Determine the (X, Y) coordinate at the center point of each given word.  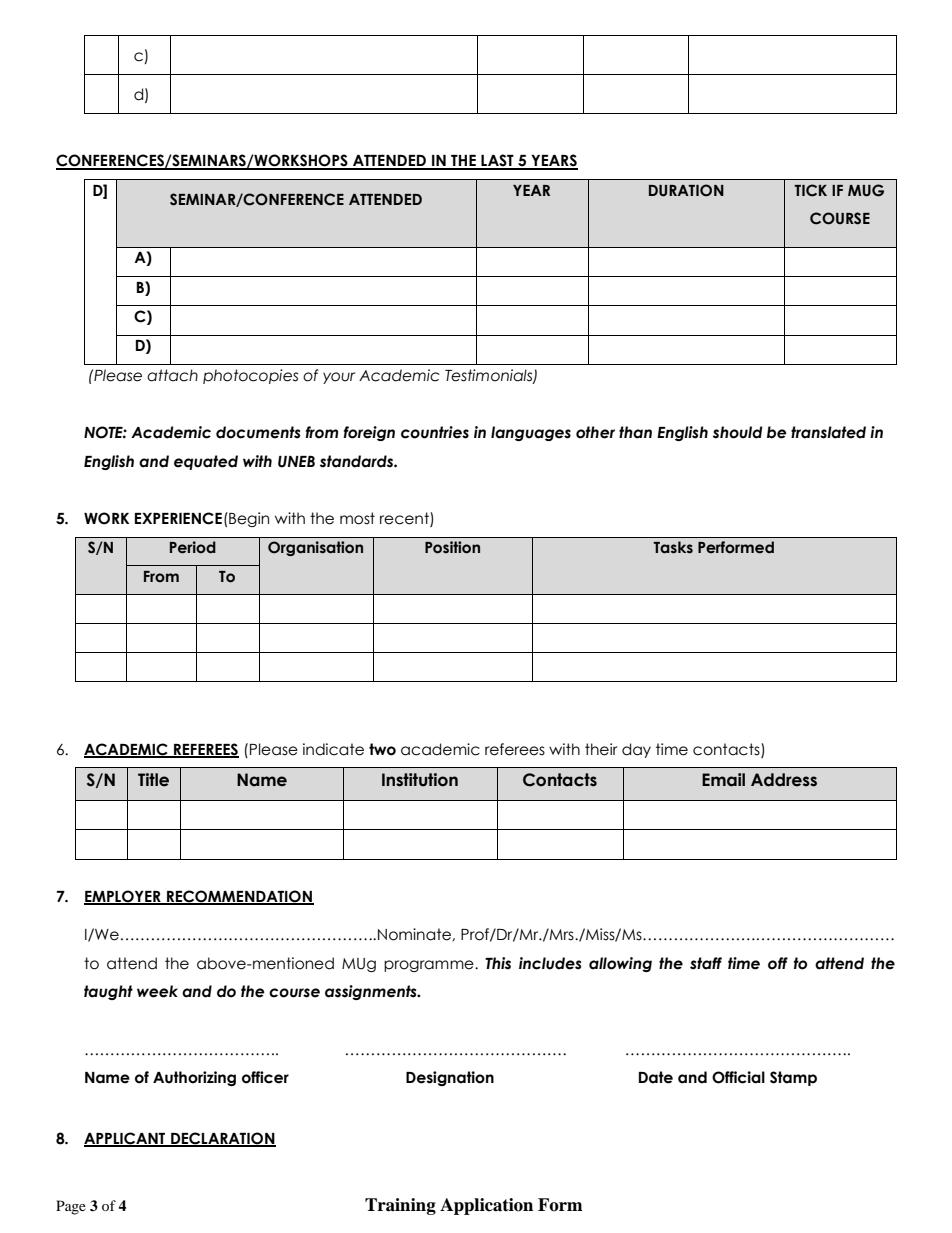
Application (486, 1206)
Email (723, 780)
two (382, 749)
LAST (497, 161)
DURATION (686, 190)
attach (172, 375)
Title (153, 780)
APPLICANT (126, 1139)
